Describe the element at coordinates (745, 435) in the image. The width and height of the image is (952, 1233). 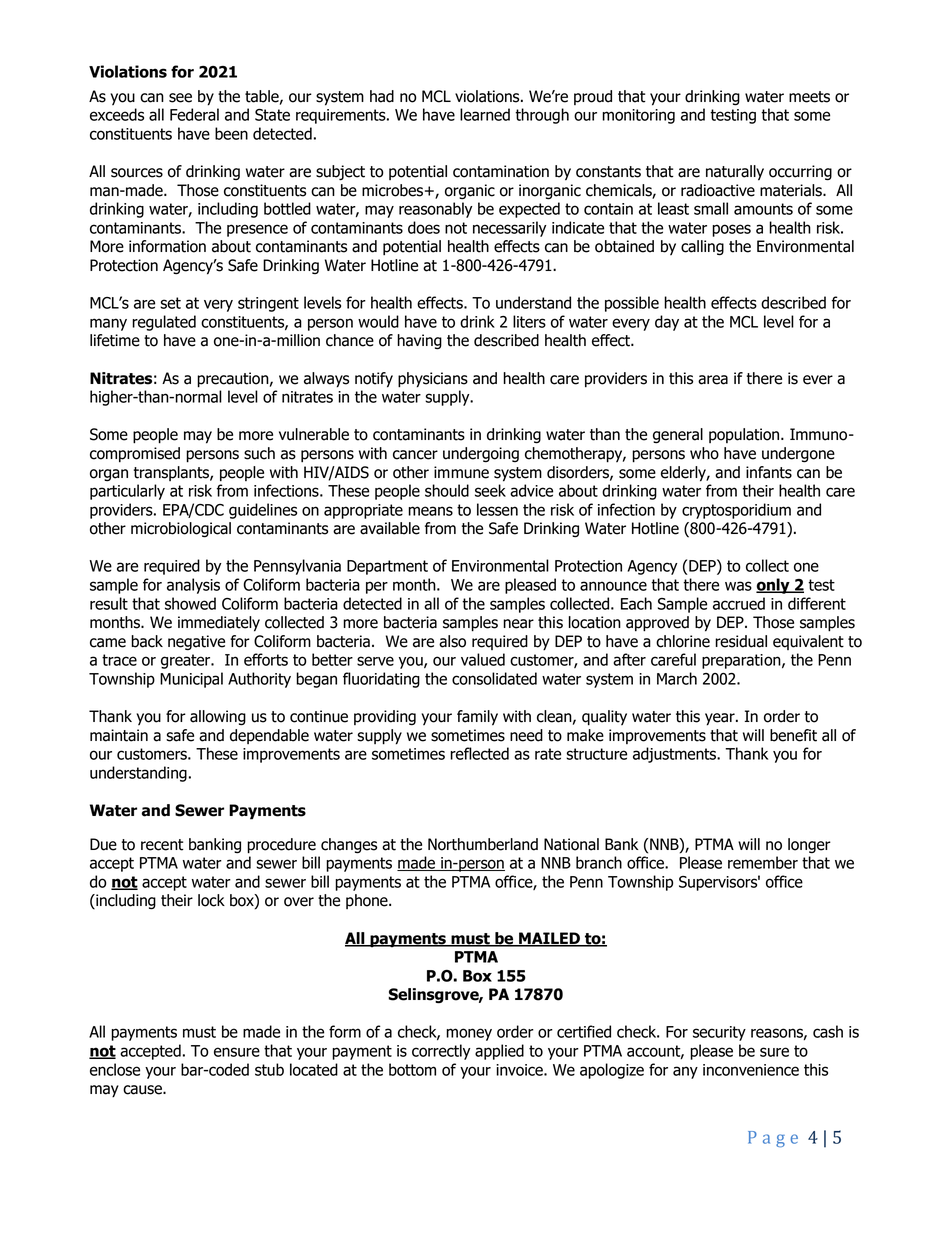
I see `population` at that location.
